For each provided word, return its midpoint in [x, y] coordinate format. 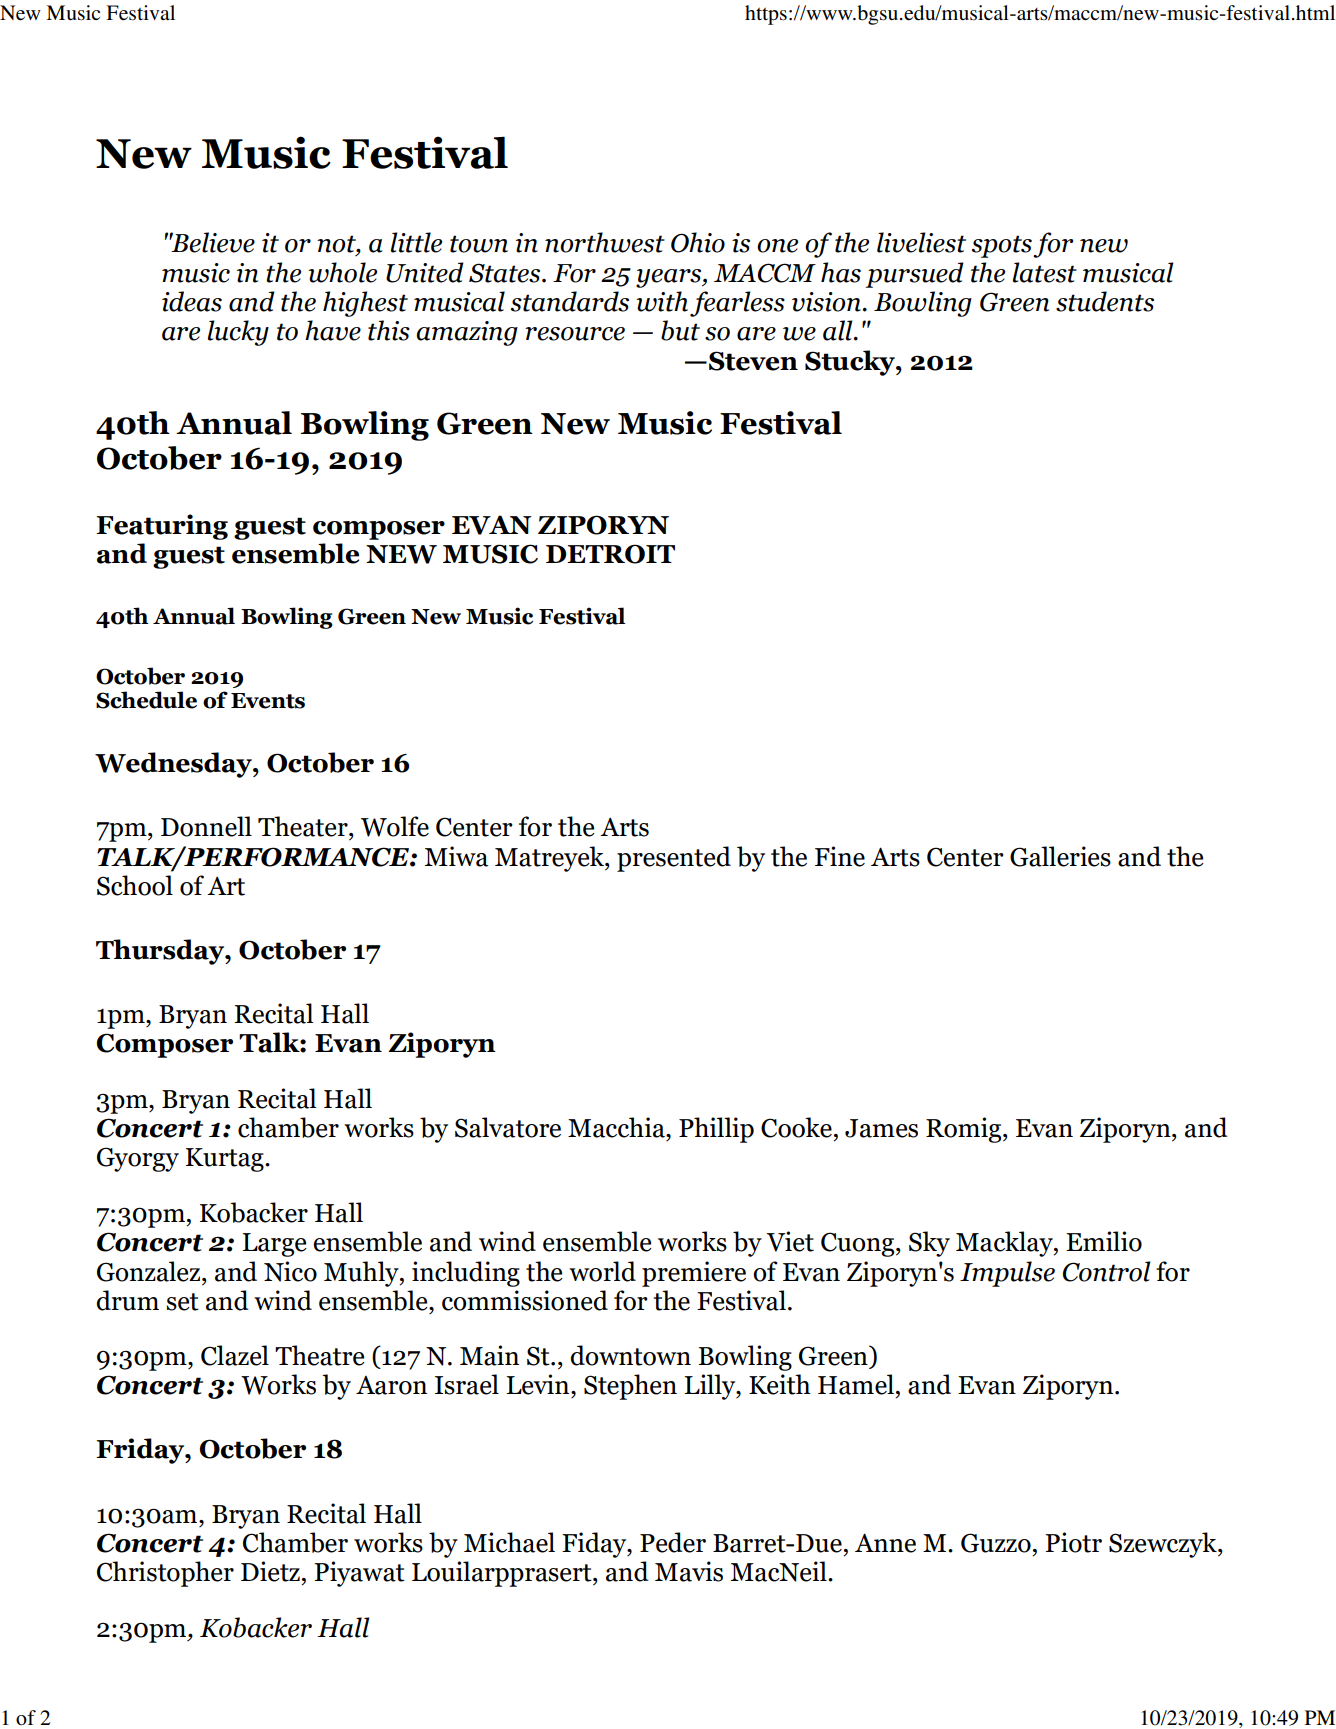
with [662, 301]
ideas [192, 301]
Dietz [270, 1571]
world [602, 1271]
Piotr [1073, 1542]
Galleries [1060, 856]
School [135, 885]
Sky [929, 1244]
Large [274, 1245]
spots [1002, 246]
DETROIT [610, 554]
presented [674, 859]
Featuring [162, 527]
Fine [840, 856]
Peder [673, 1542]
